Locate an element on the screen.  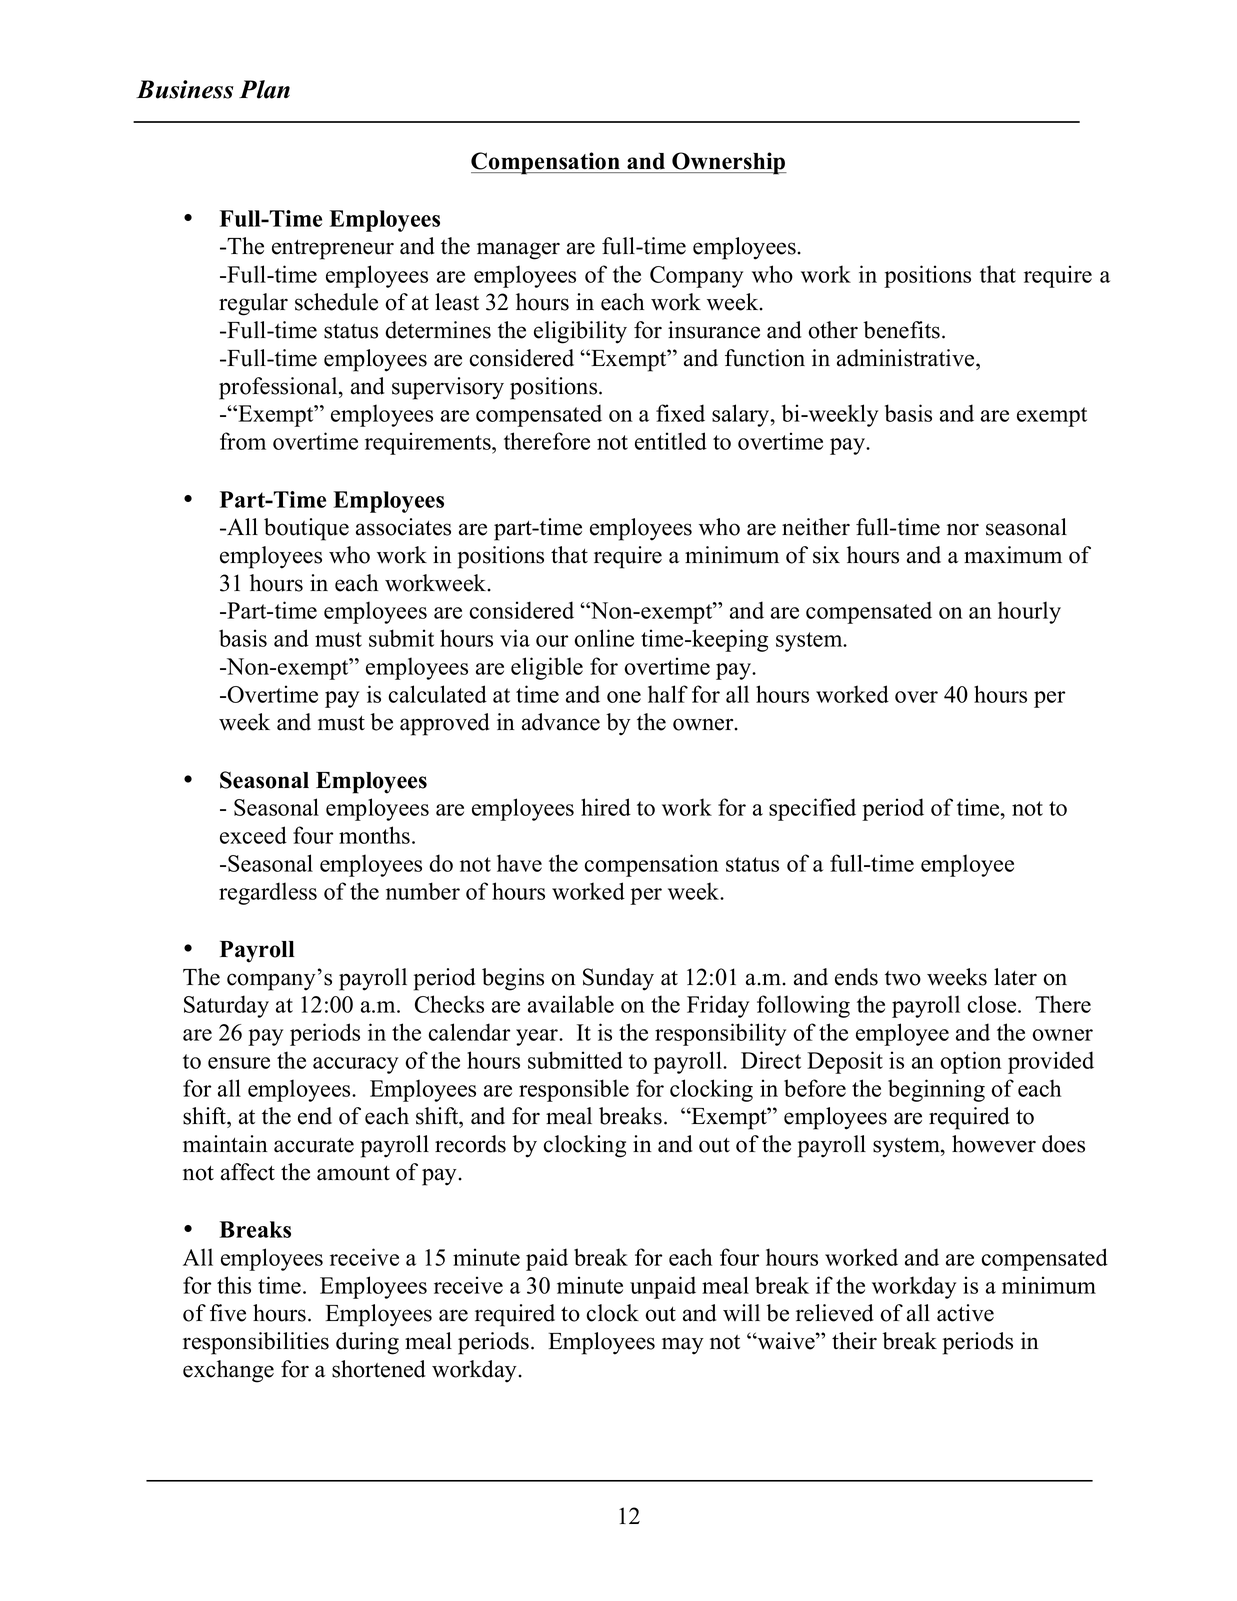
Plan is located at coordinates (264, 89).
